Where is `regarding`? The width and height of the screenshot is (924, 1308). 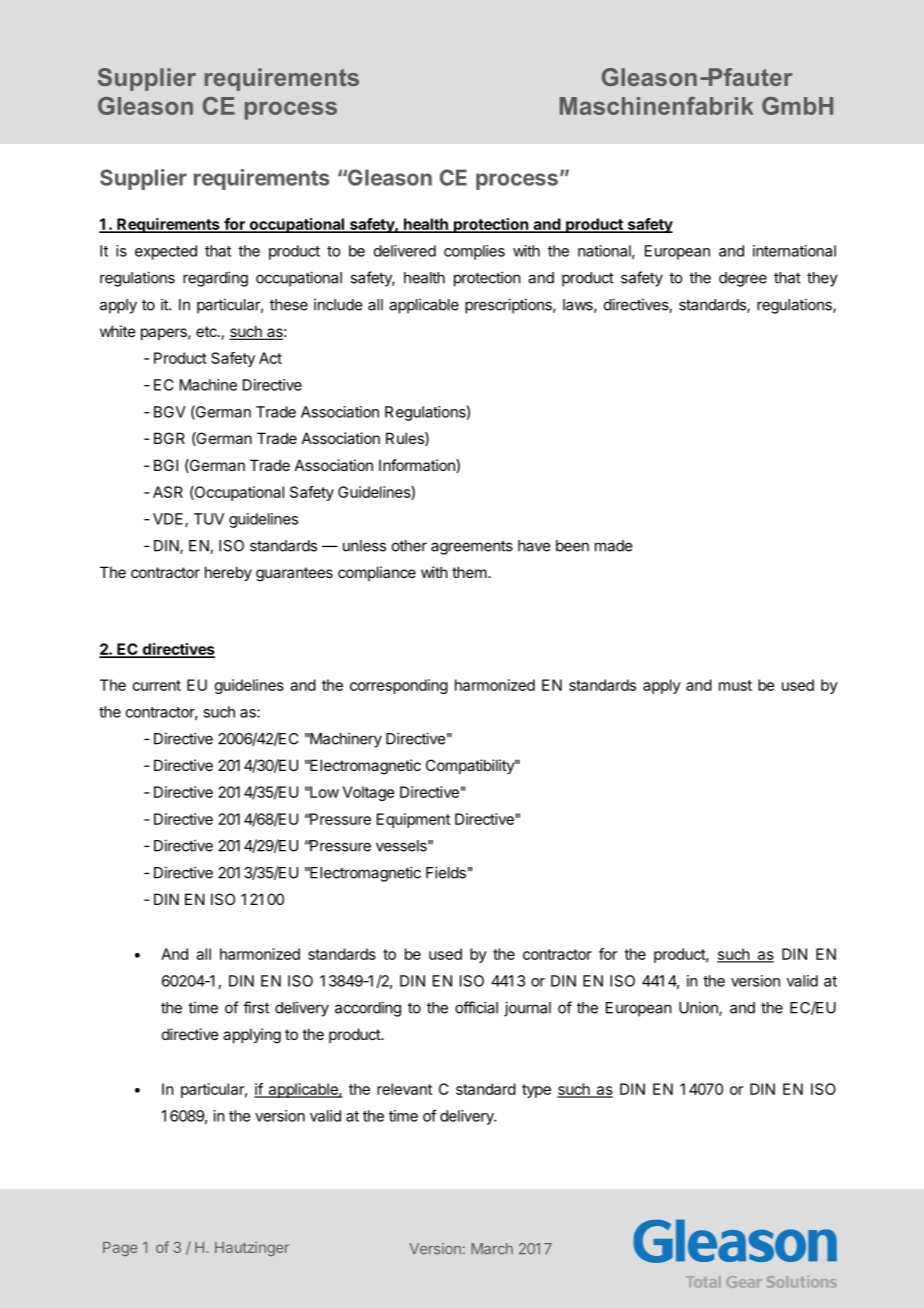 regarding is located at coordinates (215, 279).
